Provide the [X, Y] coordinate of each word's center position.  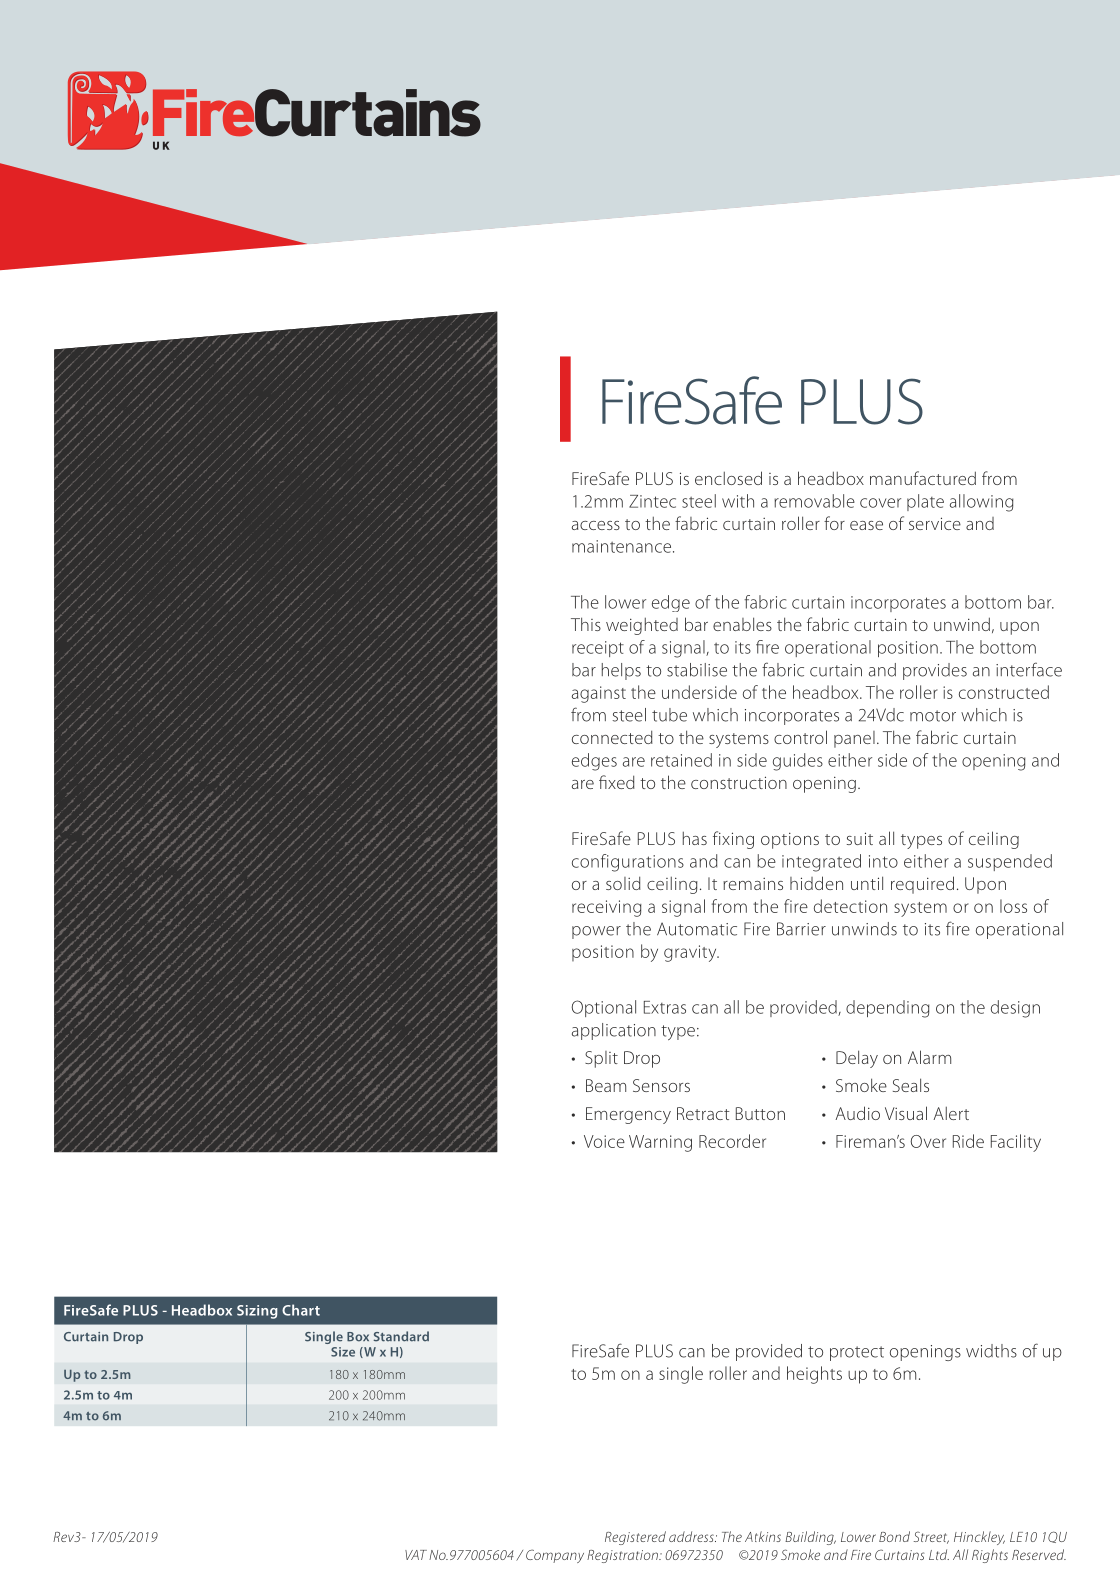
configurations [628, 863]
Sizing [257, 1312]
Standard [401, 1336]
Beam [606, 1085]
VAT [416, 1555]
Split [601, 1059]
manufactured [923, 478]
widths [991, 1351]
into [883, 861]
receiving [607, 908]
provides [935, 671]
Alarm [929, 1057]
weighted [642, 626]
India [169, 360]
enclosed [728, 478]
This [586, 624]
